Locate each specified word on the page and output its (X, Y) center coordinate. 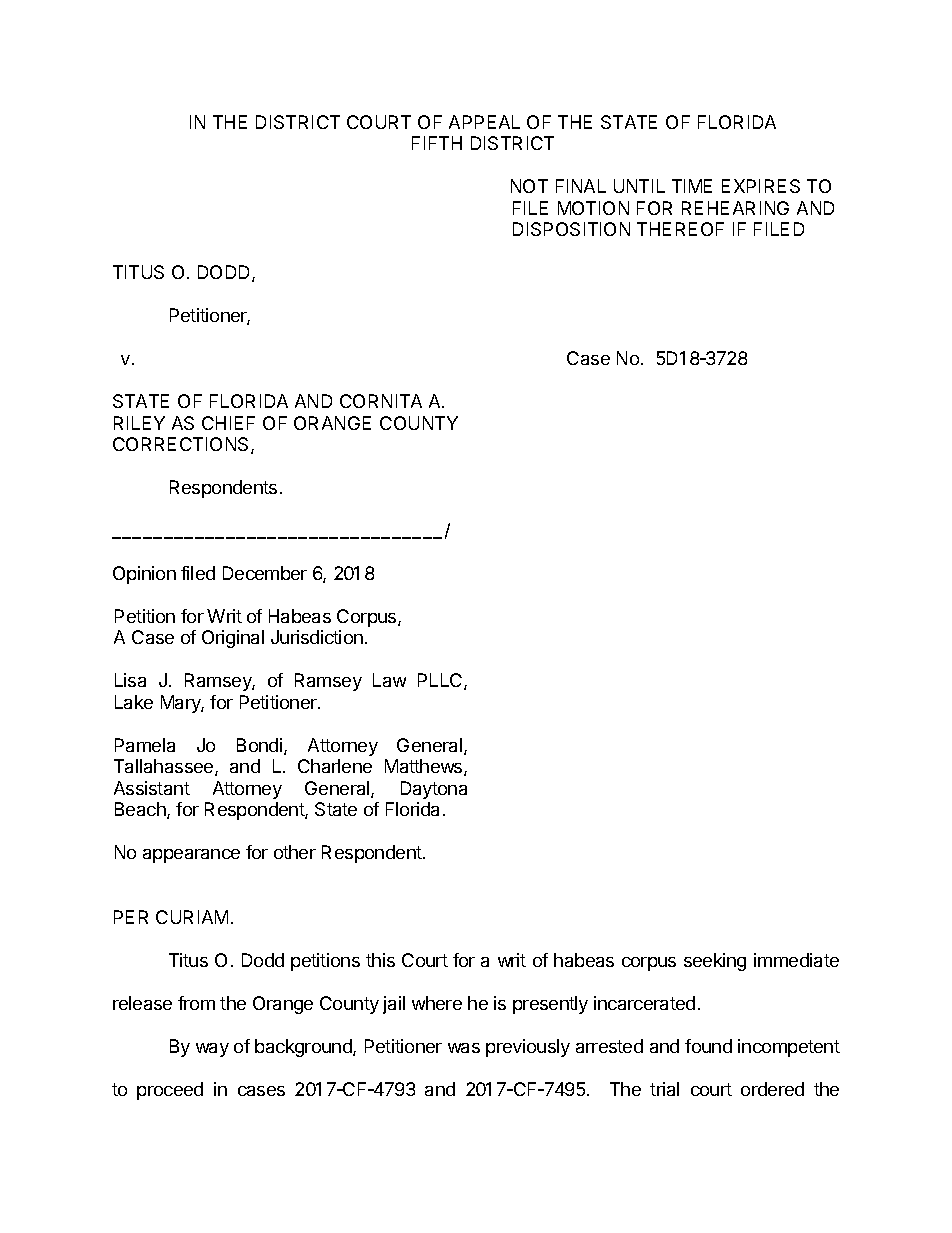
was (464, 1048)
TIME (692, 186)
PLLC (441, 681)
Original (233, 639)
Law (389, 680)
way (212, 1050)
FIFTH (437, 143)
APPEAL (484, 122)
